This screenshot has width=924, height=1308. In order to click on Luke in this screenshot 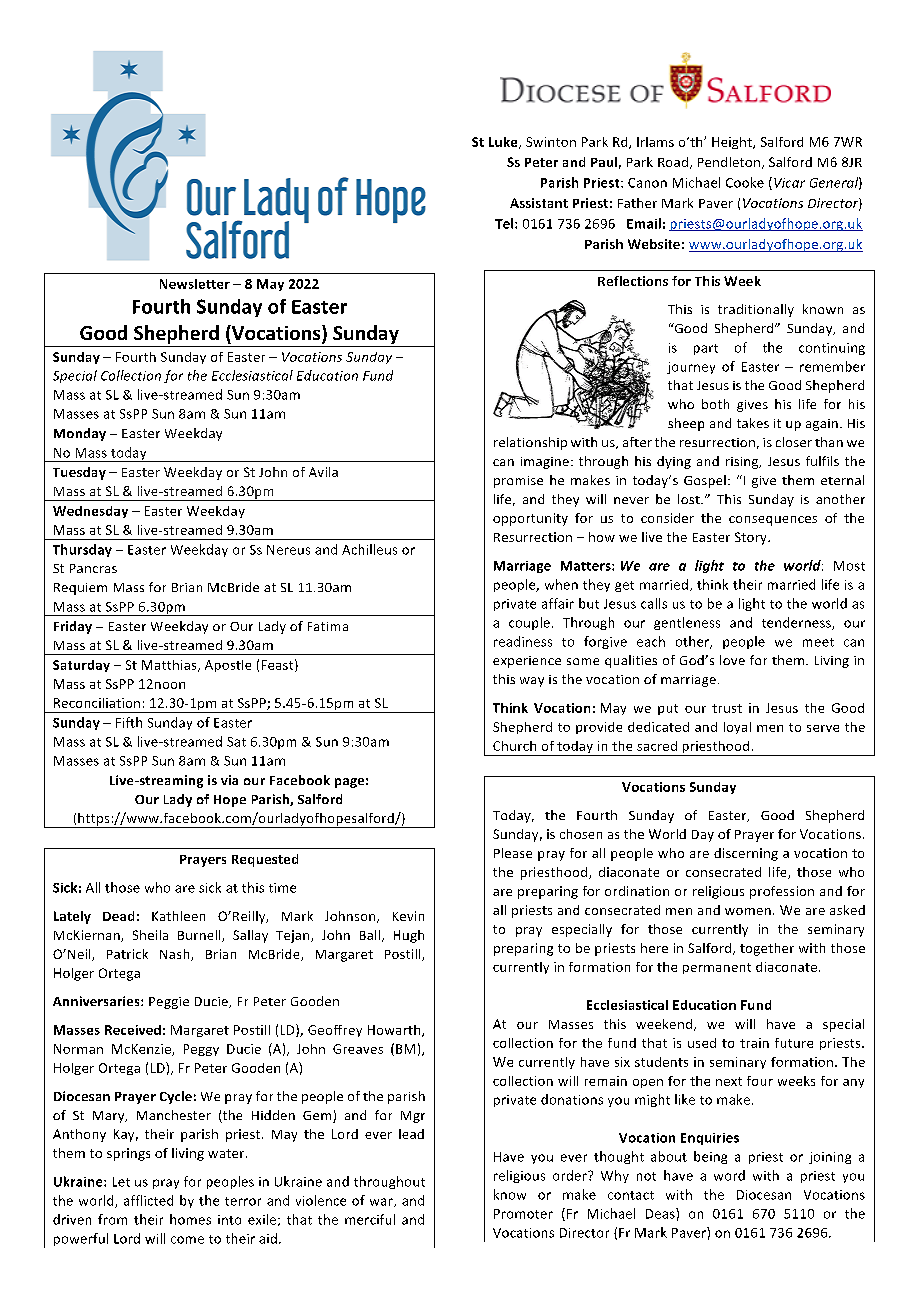, I will do `click(504, 143)`.
